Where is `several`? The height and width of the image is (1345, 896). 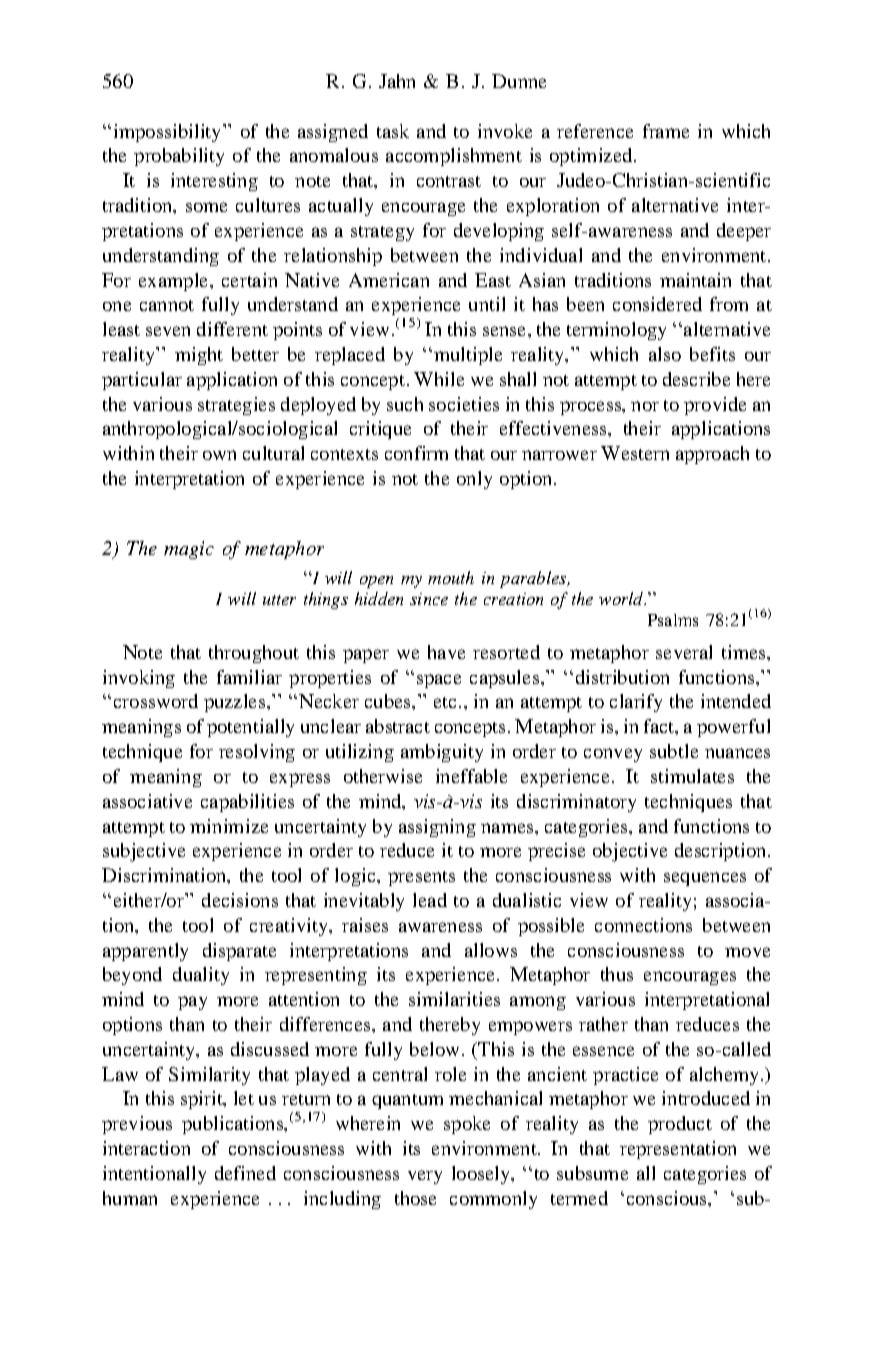
several is located at coordinates (684, 652).
